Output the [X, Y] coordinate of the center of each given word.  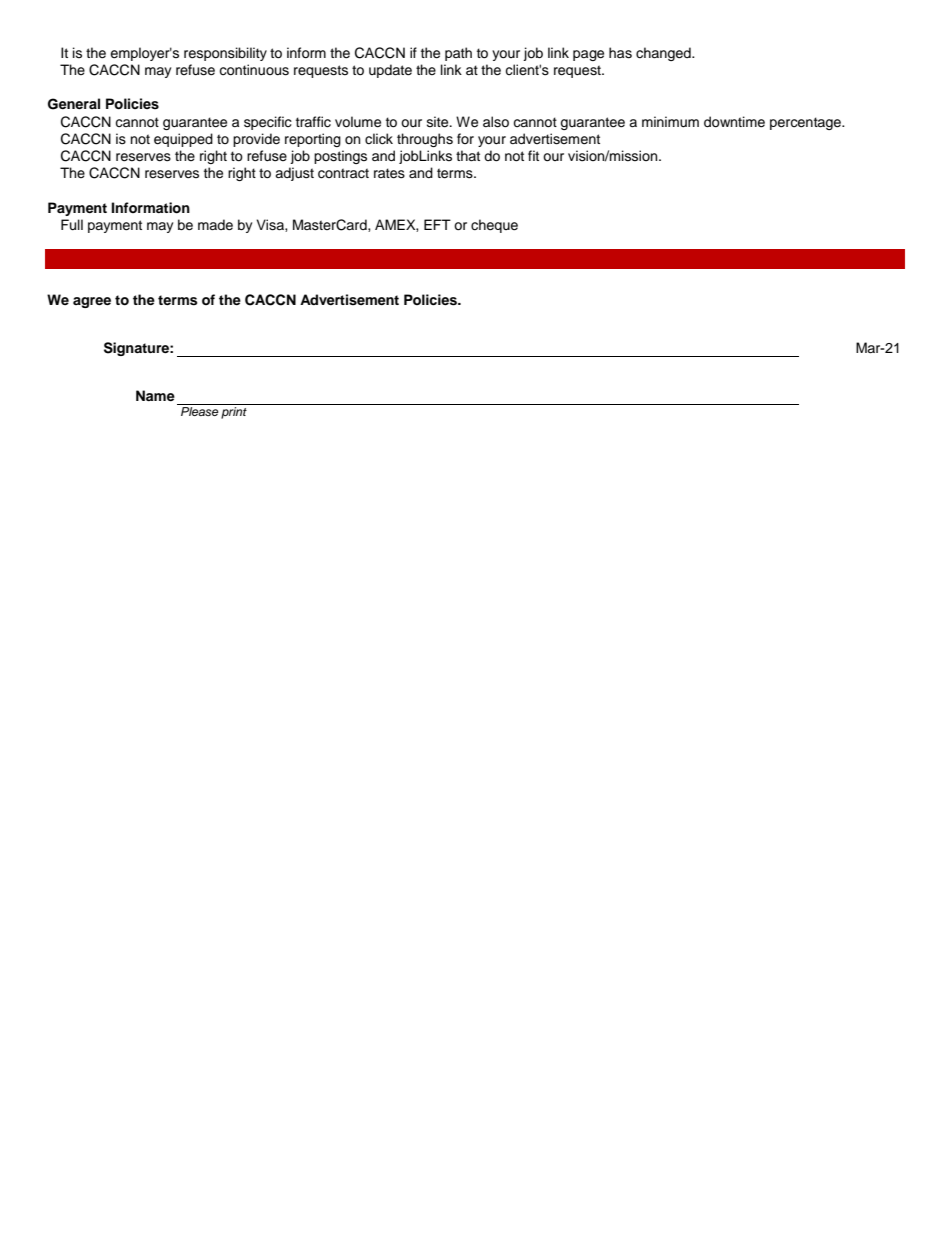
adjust [294, 174]
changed [664, 54]
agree [92, 302]
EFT [437, 224]
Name [155, 395]
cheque [494, 226]
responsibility [225, 54]
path [458, 54]
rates [389, 173]
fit [533, 155]
